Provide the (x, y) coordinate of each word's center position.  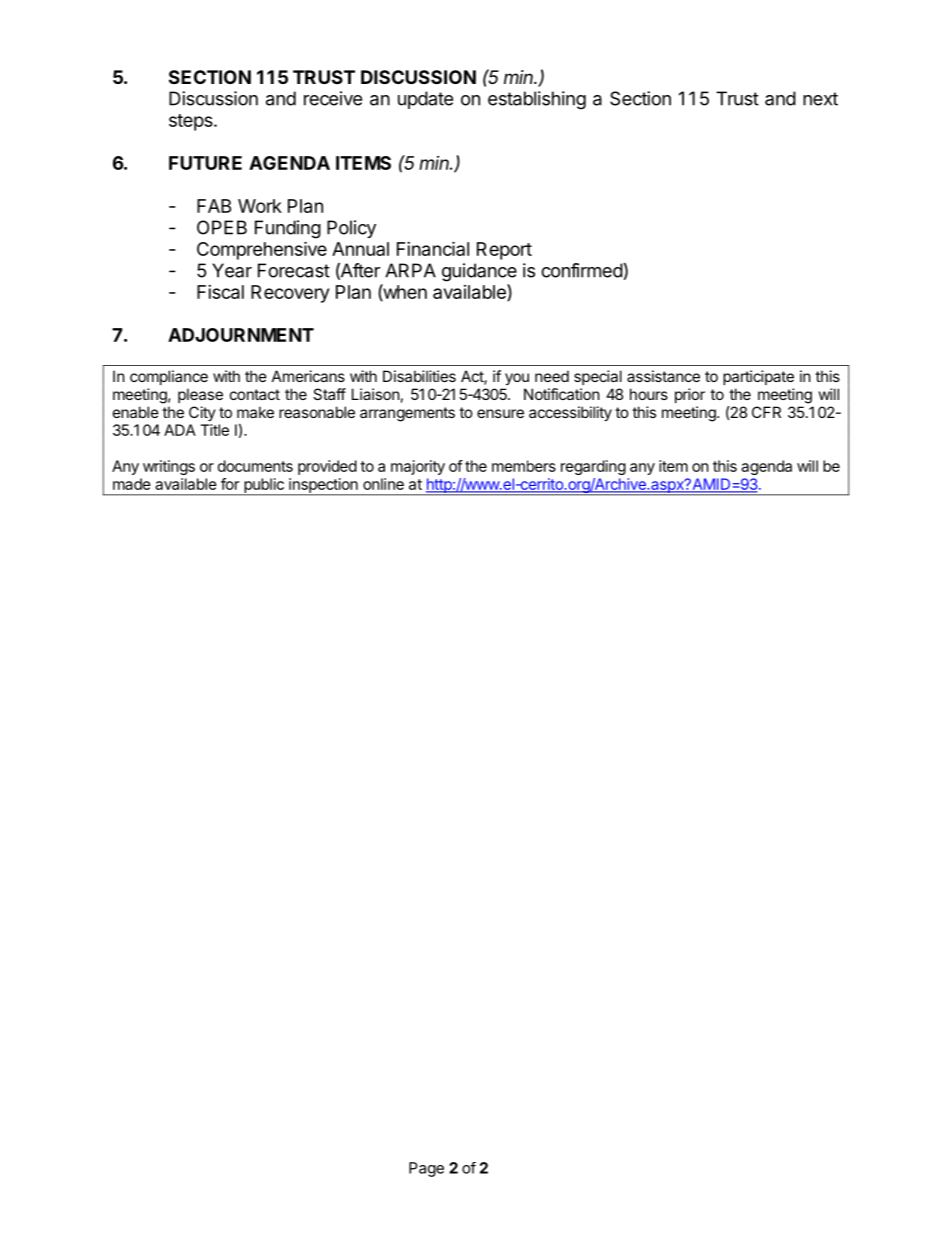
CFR (766, 412)
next (820, 99)
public (264, 486)
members (524, 466)
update (425, 100)
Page (426, 1169)
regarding (593, 467)
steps (192, 122)
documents (255, 466)
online (383, 484)
